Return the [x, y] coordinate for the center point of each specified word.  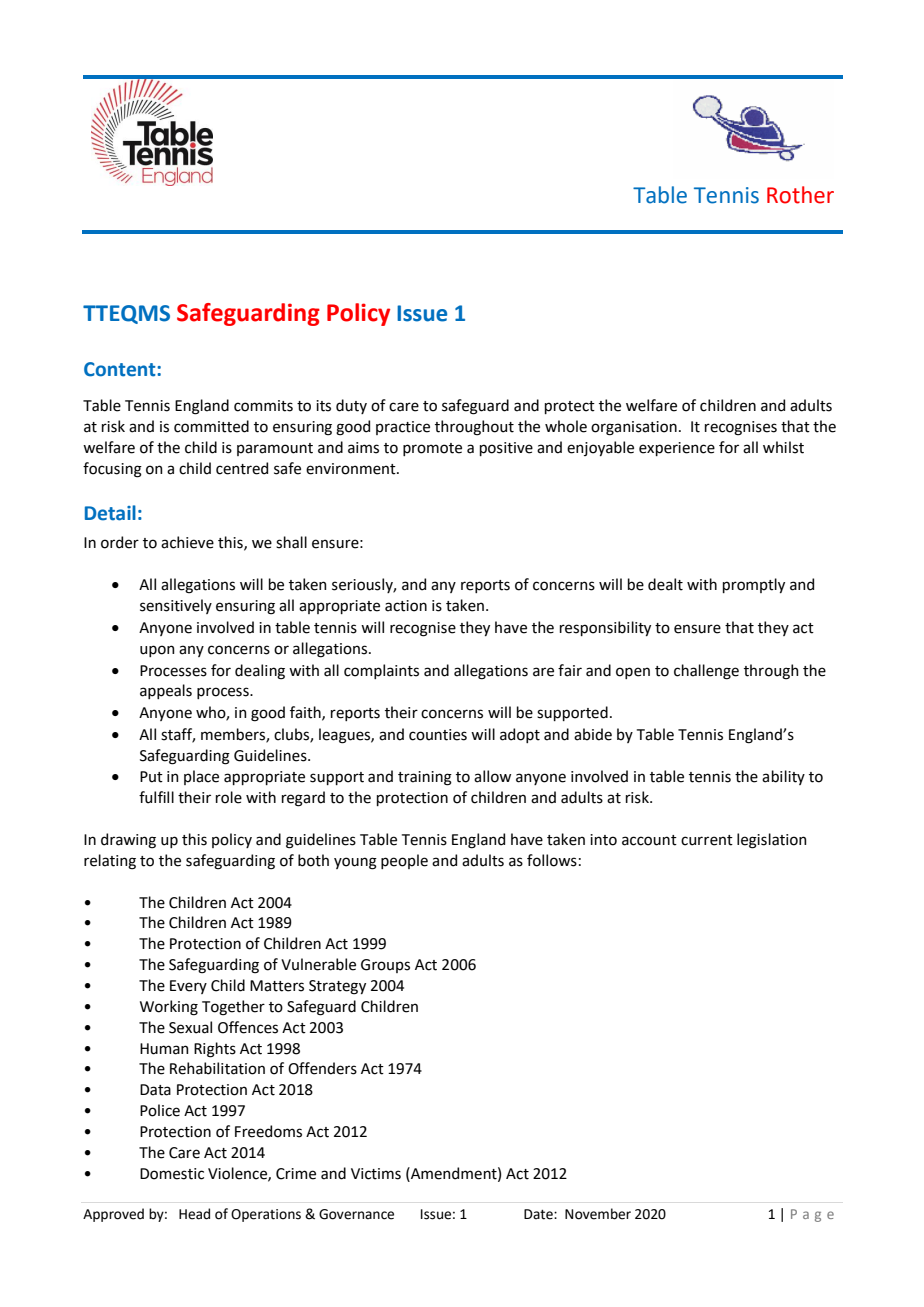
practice [403, 428]
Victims [376, 1174]
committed [211, 426]
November [598, 1214]
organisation [634, 428]
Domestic [172, 1174]
